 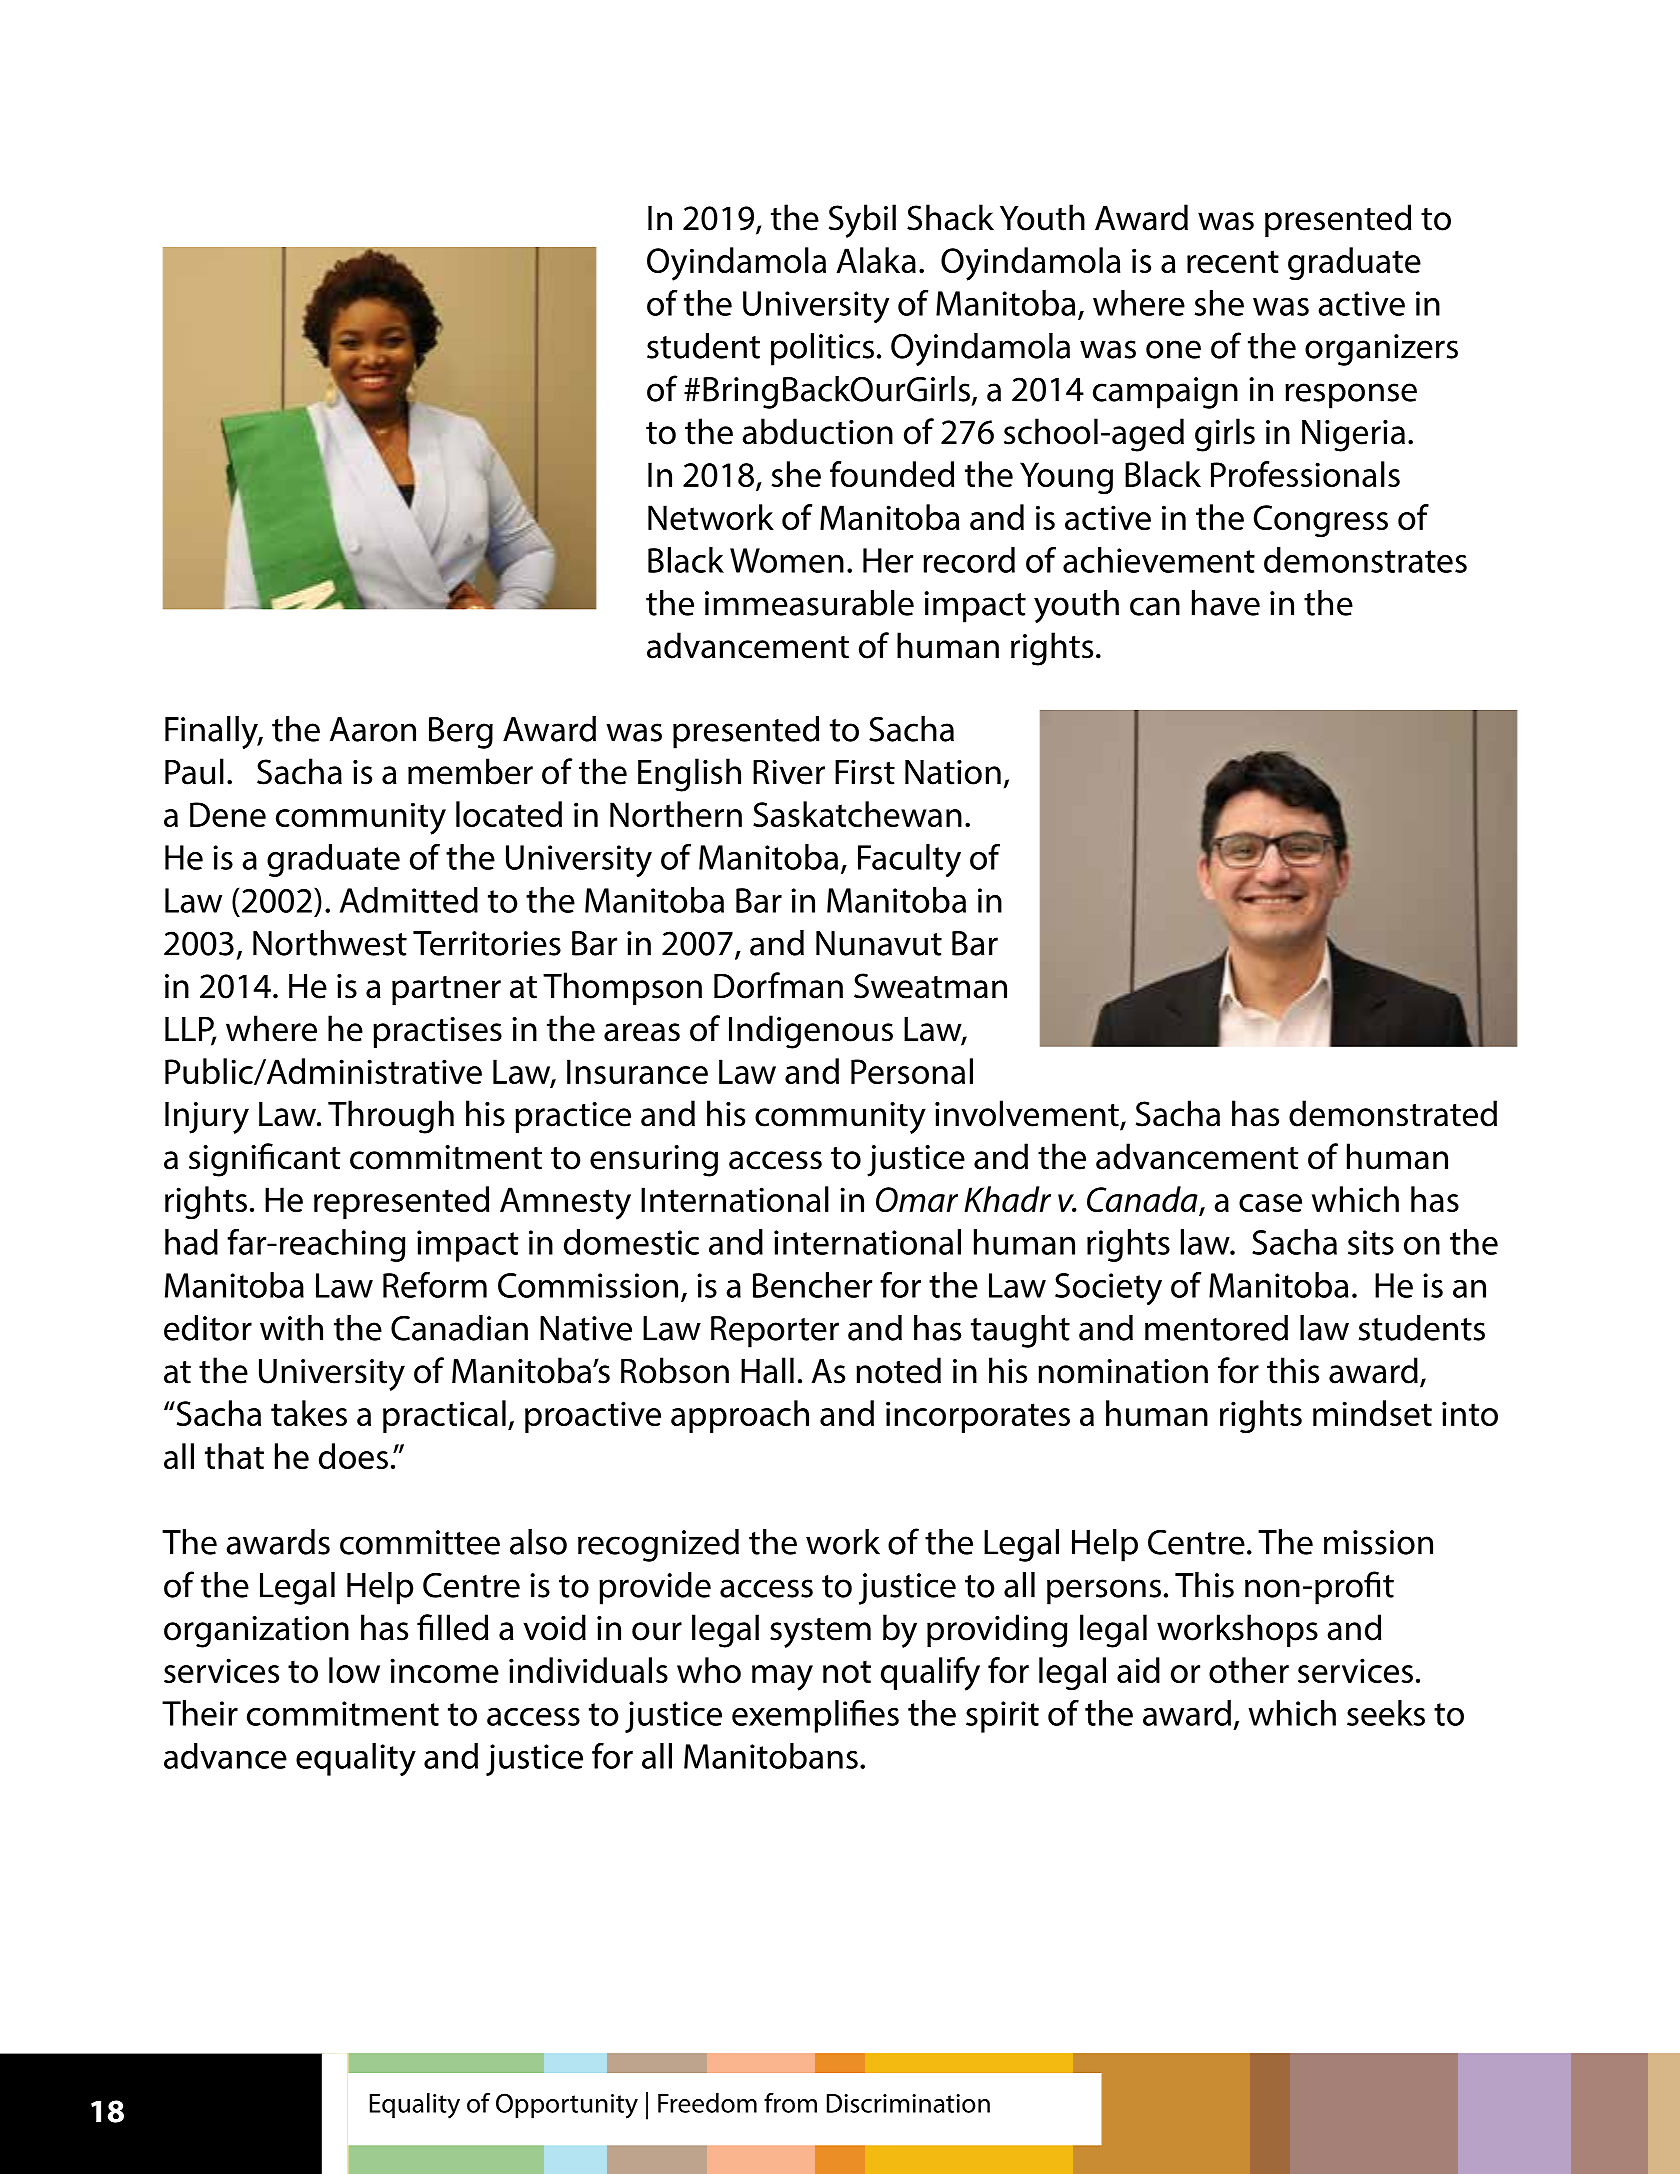 What do you see at coordinates (1233, 261) in the page?
I see `recent` at bounding box center [1233, 261].
